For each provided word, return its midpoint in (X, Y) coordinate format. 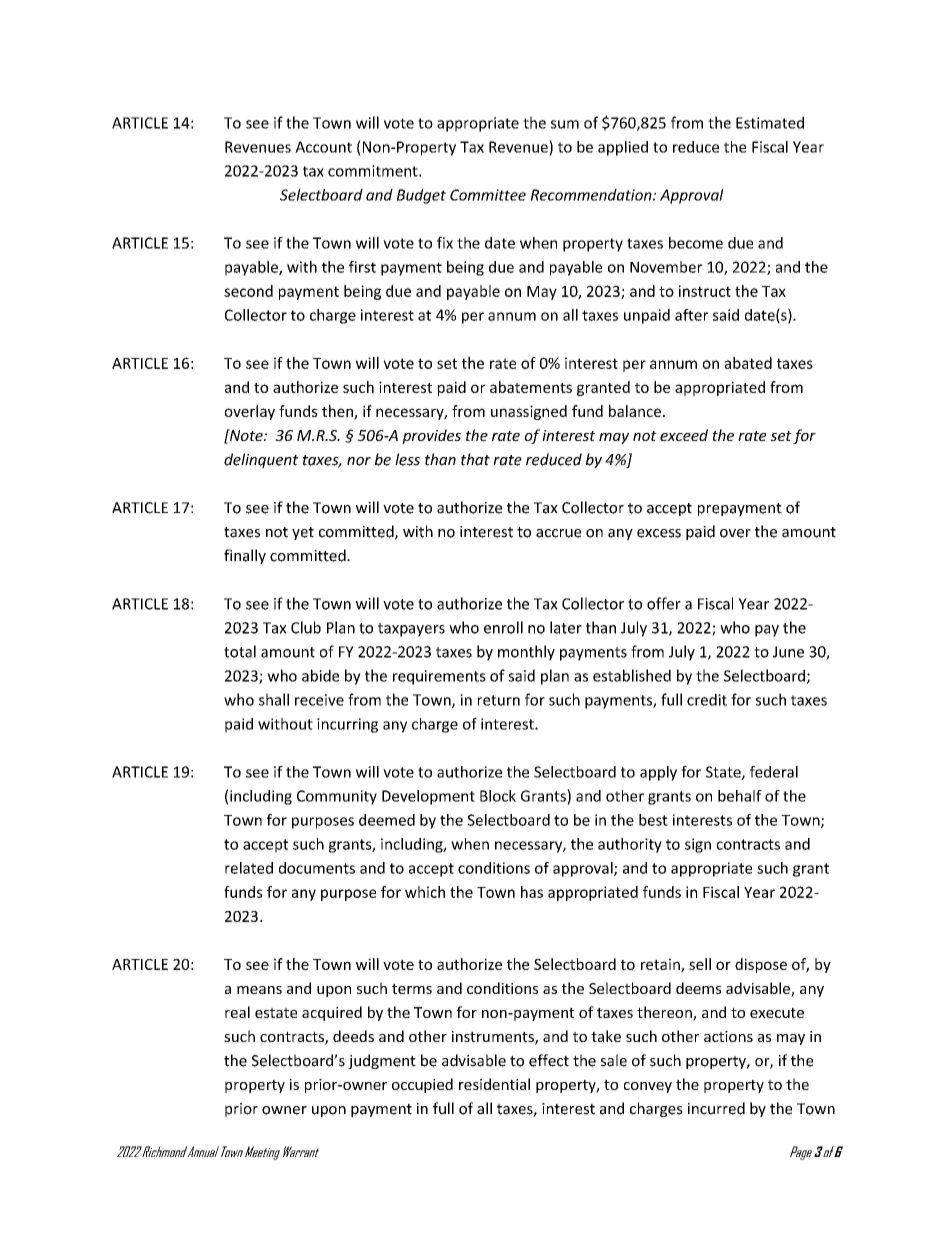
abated (748, 363)
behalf (740, 796)
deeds (353, 1036)
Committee (488, 195)
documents (317, 868)
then (338, 412)
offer (664, 603)
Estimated (770, 122)
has (532, 892)
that (475, 459)
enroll (503, 627)
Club (306, 627)
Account (323, 147)
